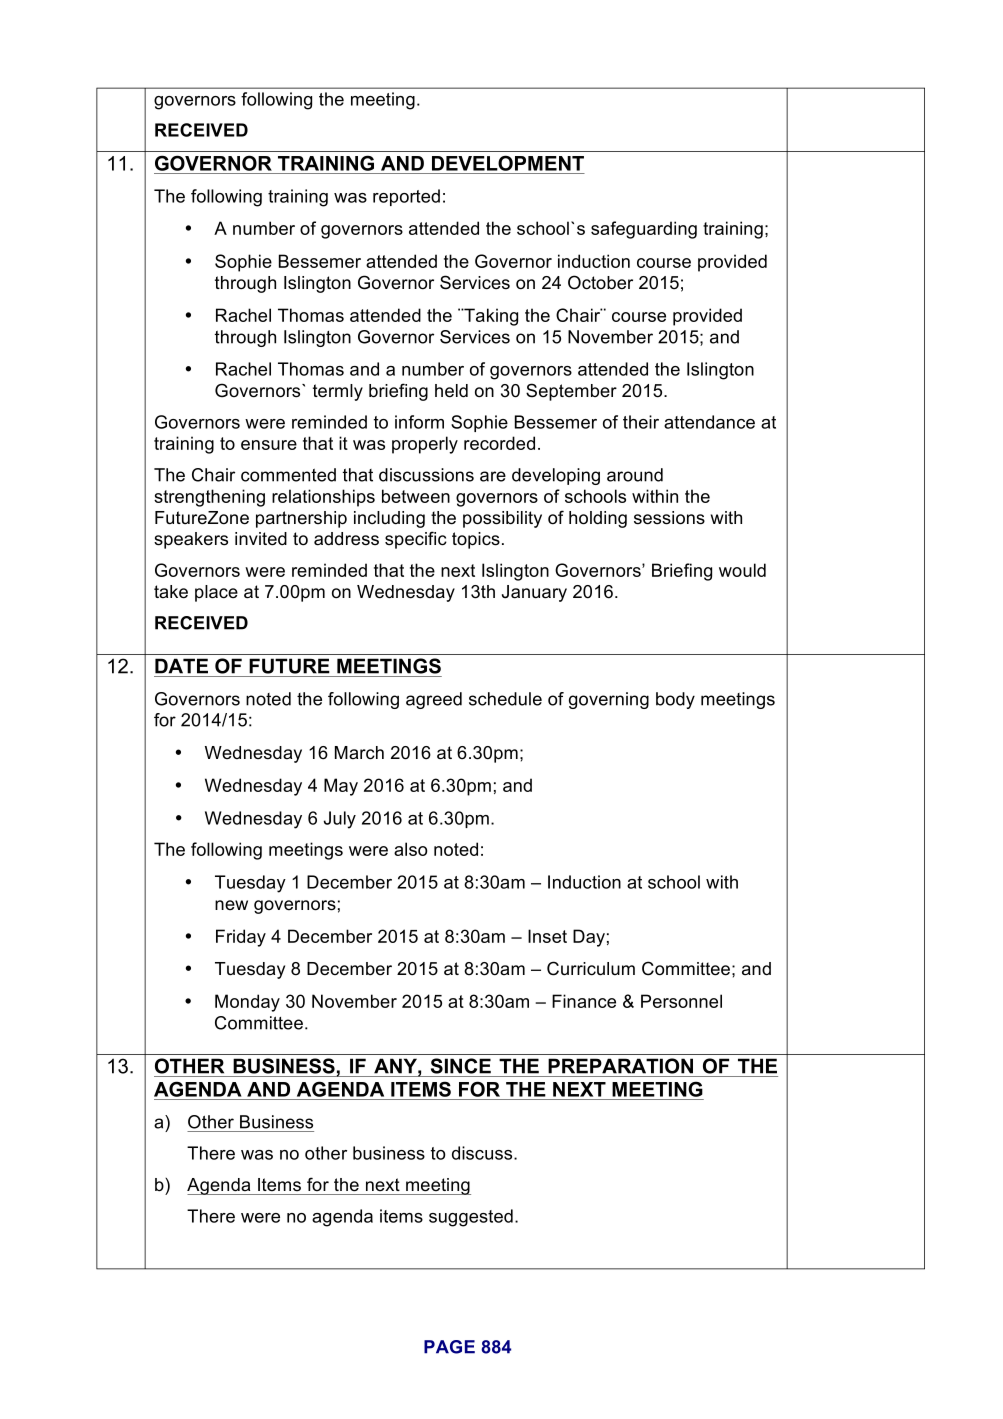  What do you see at coordinates (490, 317) in the page?
I see `Taking` at bounding box center [490, 317].
